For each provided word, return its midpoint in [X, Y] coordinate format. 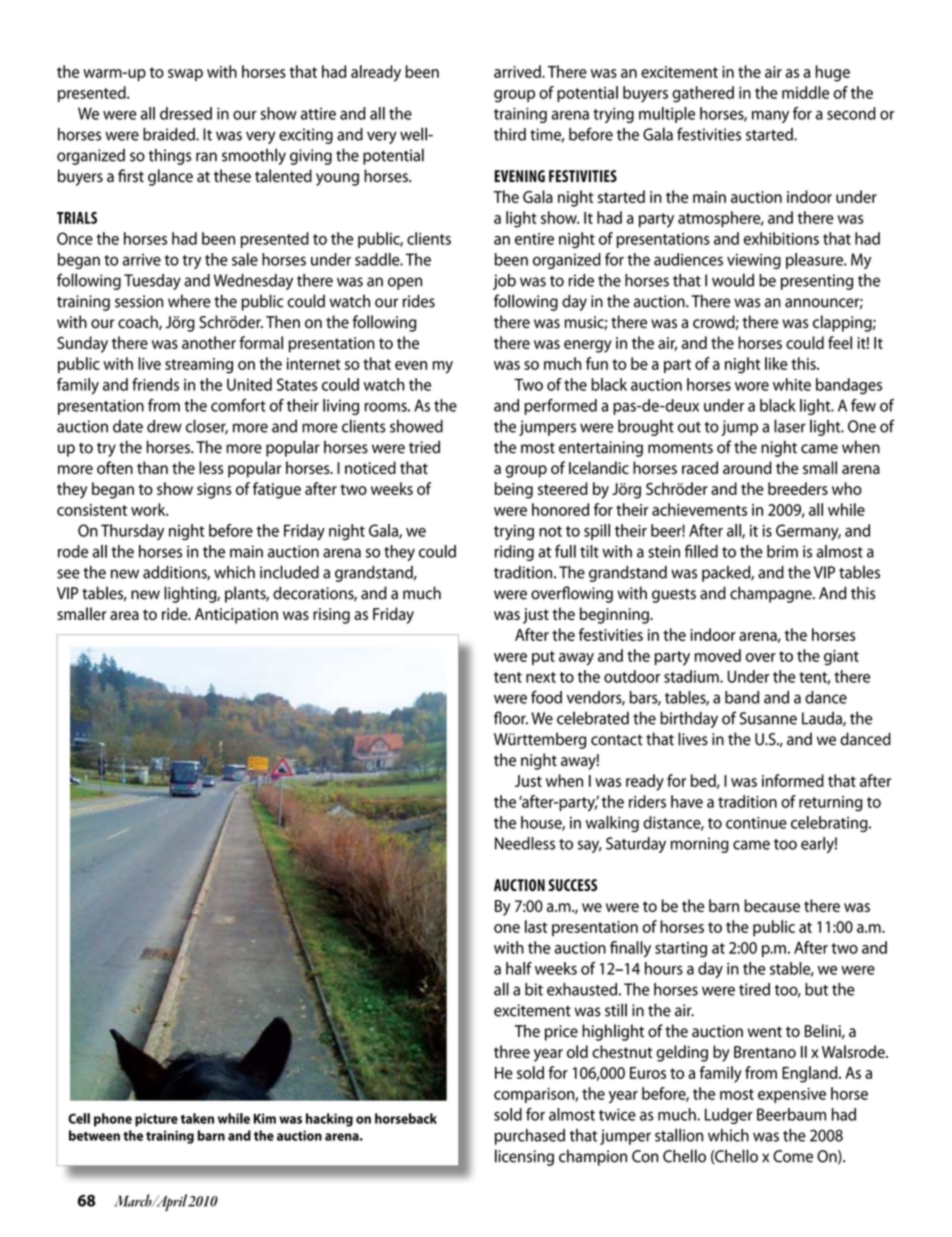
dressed [186, 113]
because [772, 905]
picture [156, 1120]
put [543, 658]
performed [560, 407]
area [124, 615]
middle [805, 92]
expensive [792, 1095]
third [510, 134]
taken [197, 1118]
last [536, 926]
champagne [772, 594]
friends [155, 384]
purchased [530, 1137]
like [776, 363]
